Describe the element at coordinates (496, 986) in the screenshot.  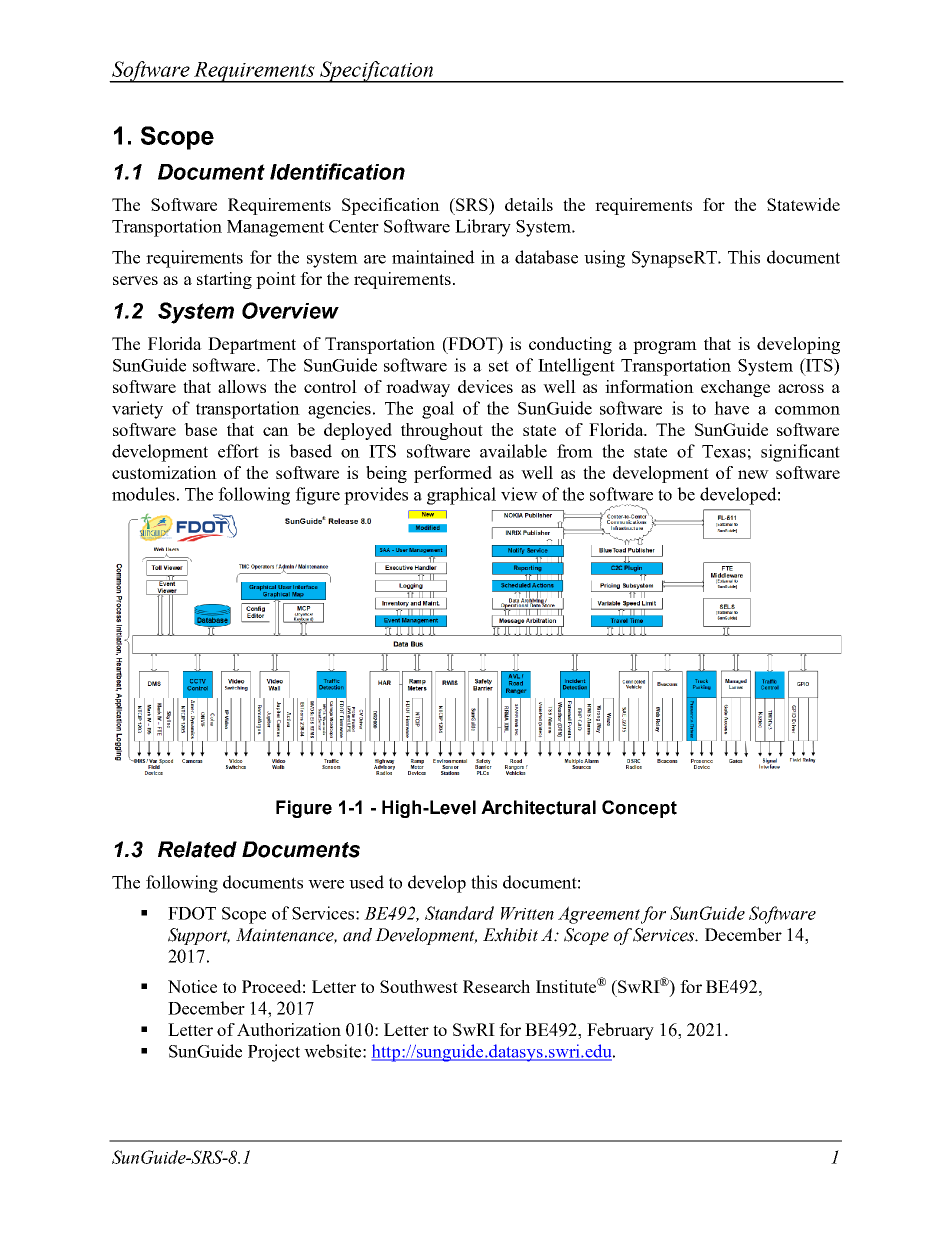
I see `Research` at that location.
